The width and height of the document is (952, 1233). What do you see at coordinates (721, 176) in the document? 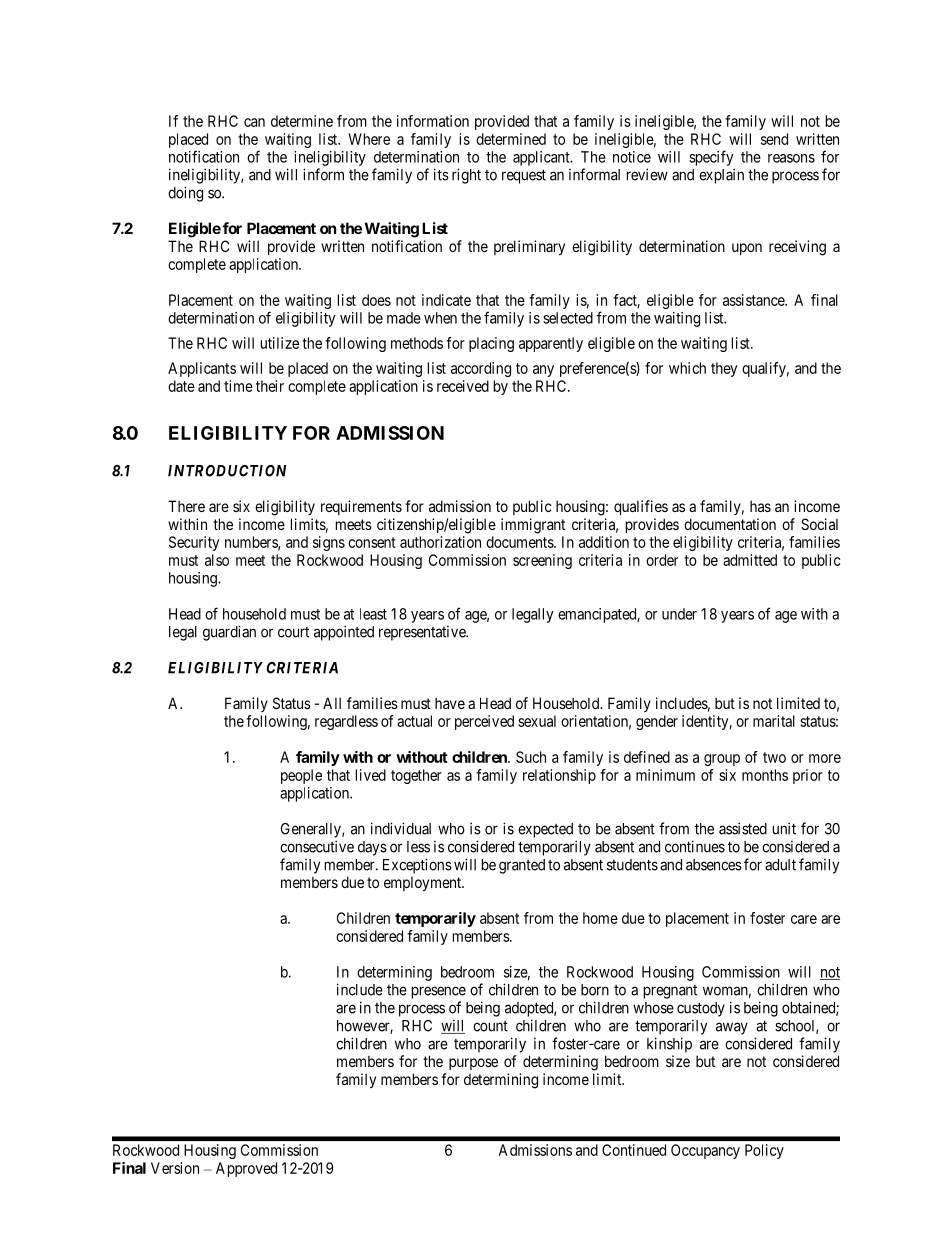
I see `explain` at bounding box center [721, 176].
